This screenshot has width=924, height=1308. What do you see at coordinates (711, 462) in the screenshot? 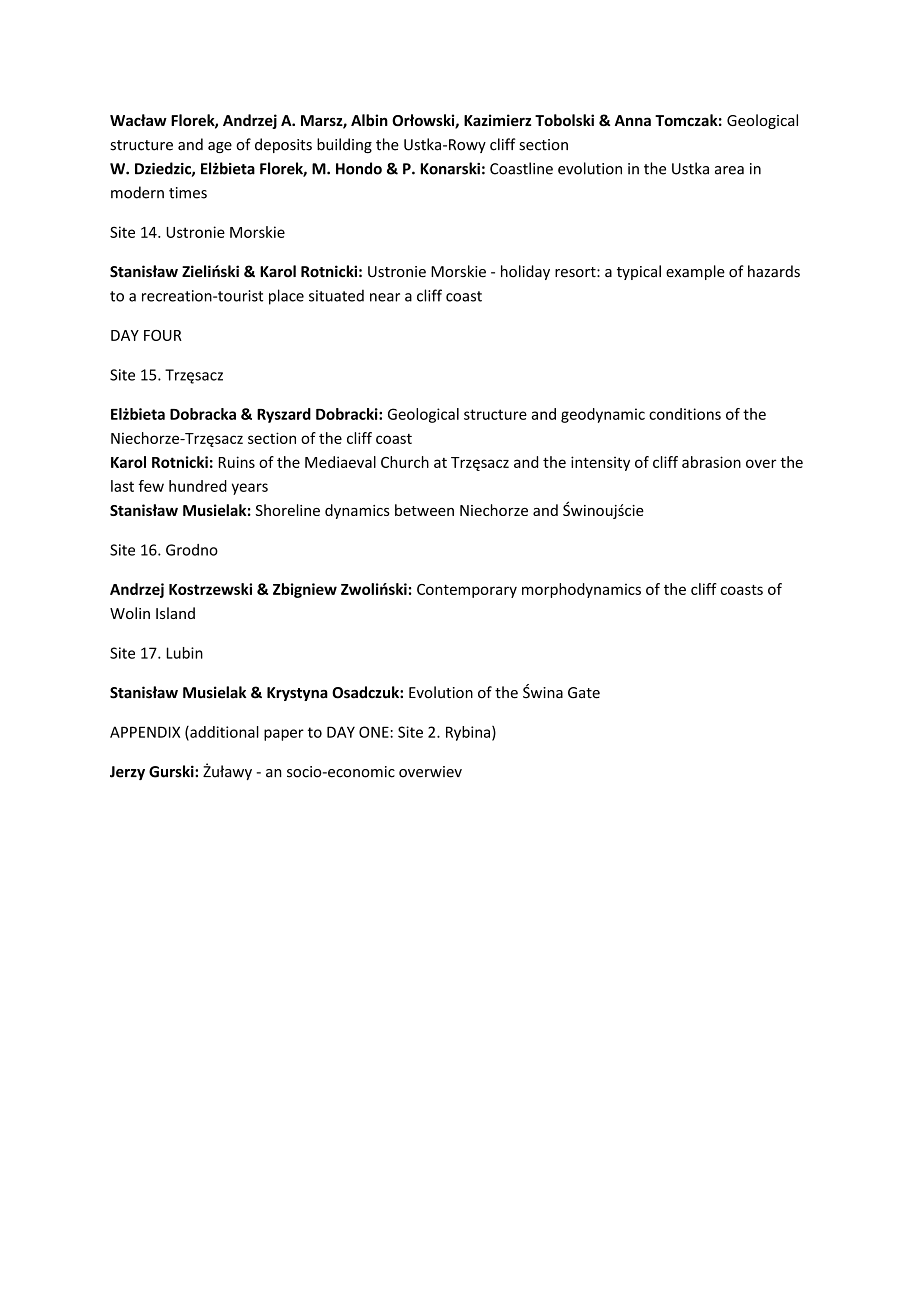
I see `abrasion` at bounding box center [711, 462].
